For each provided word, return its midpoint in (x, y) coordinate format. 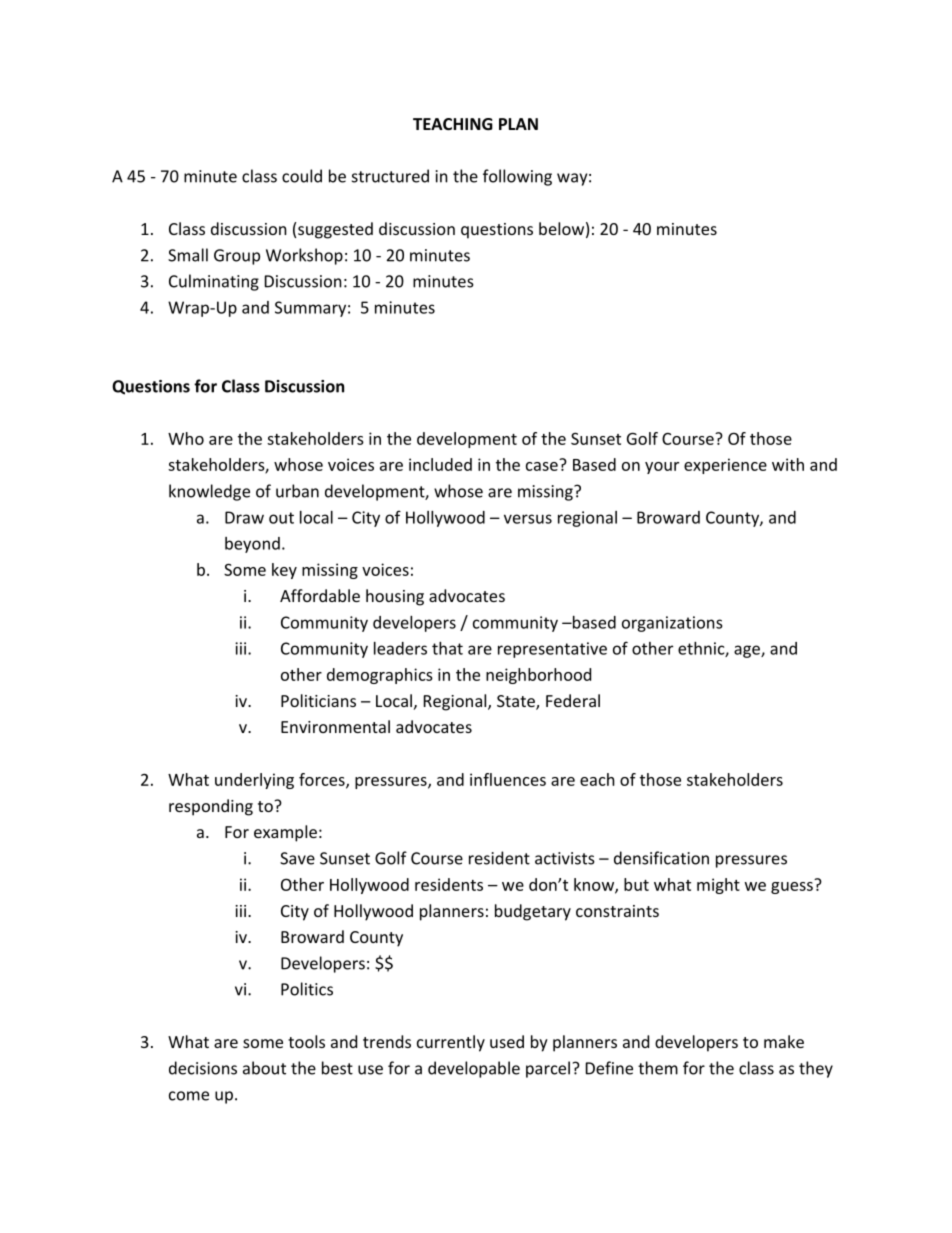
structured (390, 176)
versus (528, 519)
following (517, 177)
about (264, 1068)
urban (297, 491)
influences (508, 779)
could (302, 176)
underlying (254, 781)
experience (725, 466)
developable (474, 1069)
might (718, 886)
